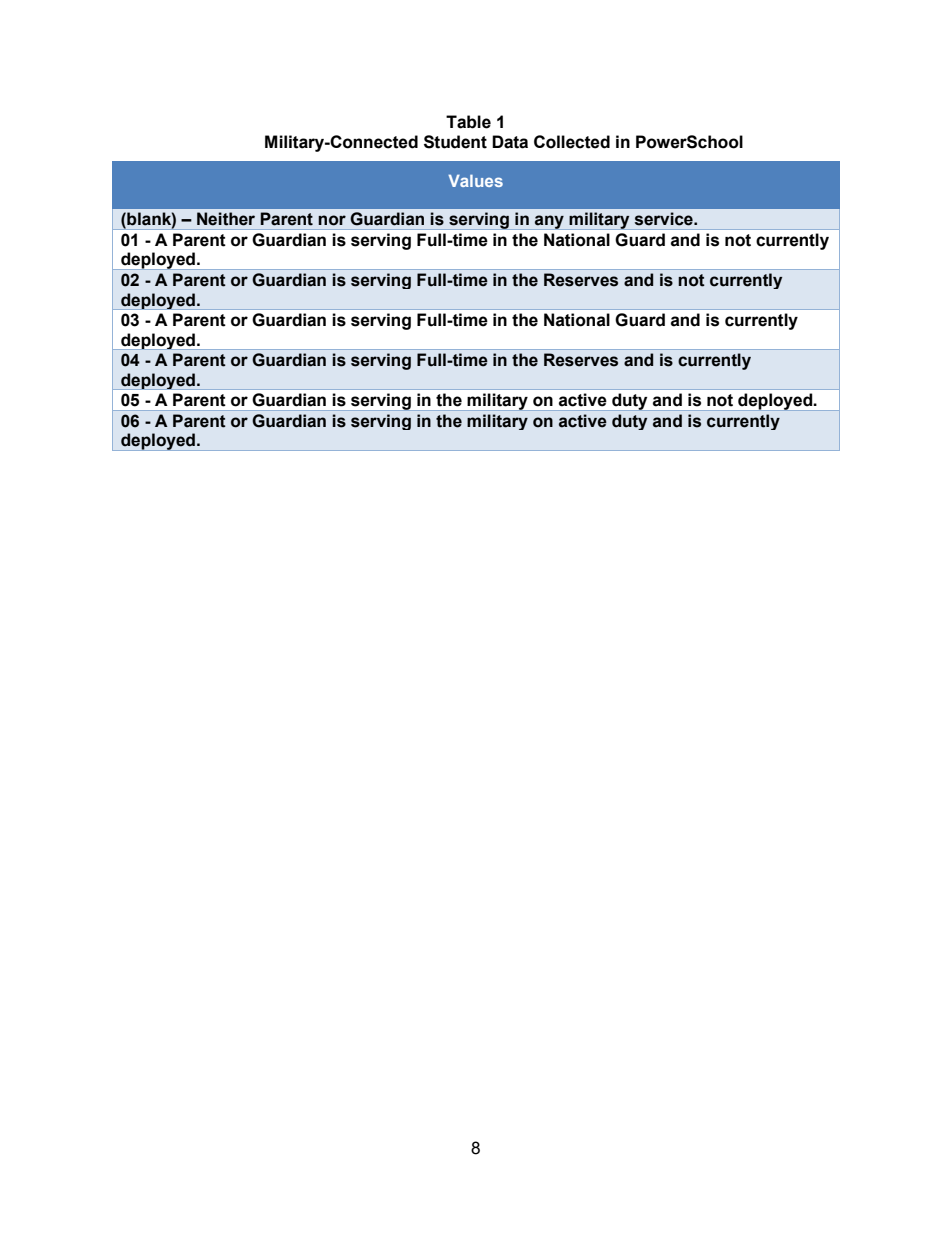  What do you see at coordinates (572, 142) in the screenshot?
I see `Collected` at bounding box center [572, 142].
